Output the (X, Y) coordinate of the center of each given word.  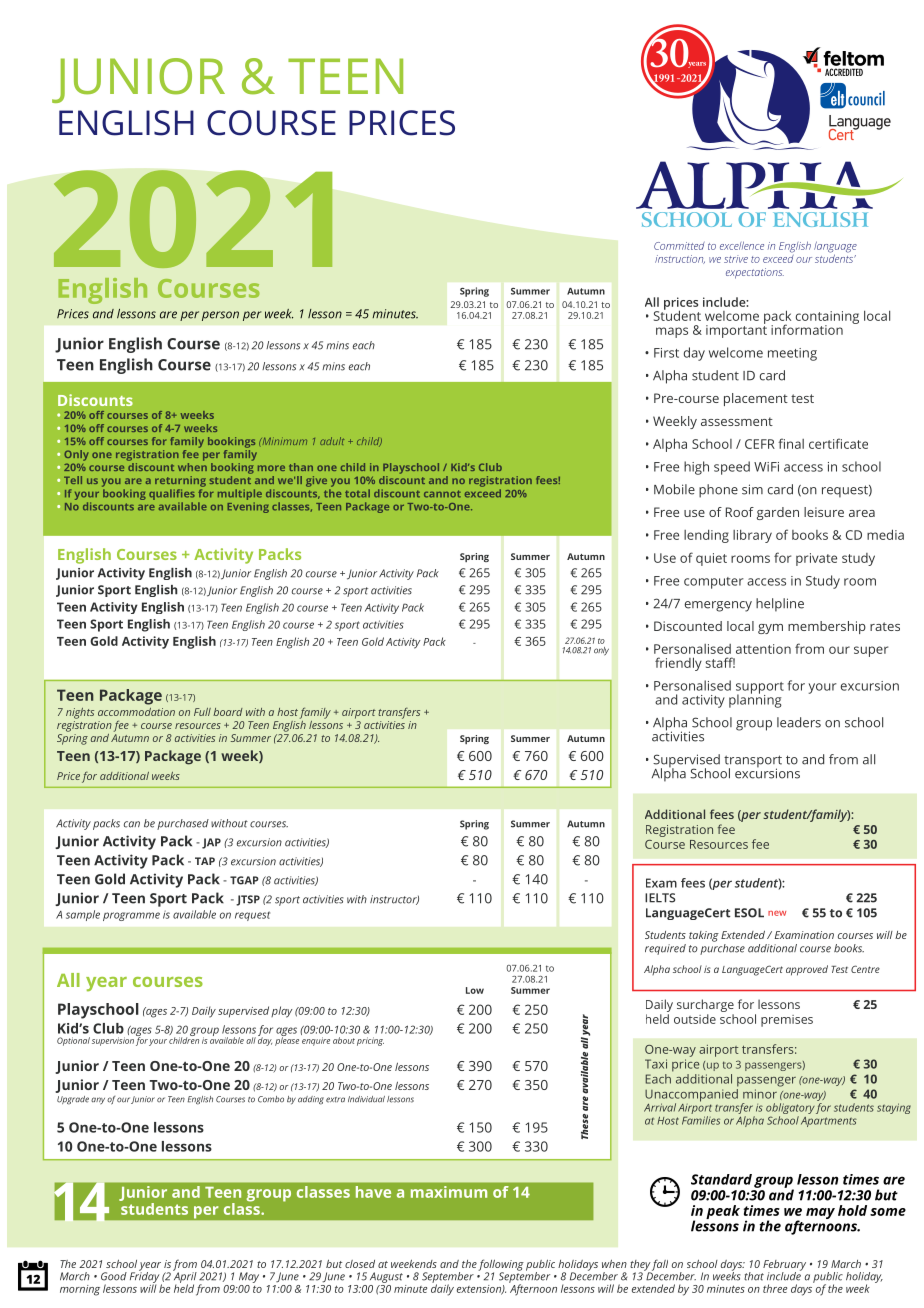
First (666, 353)
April (185, 1277)
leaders (799, 722)
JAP (211, 843)
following (501, 1266)
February (784, 1266)
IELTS (660, 898)
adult (332, 441)
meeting (792, 354)
